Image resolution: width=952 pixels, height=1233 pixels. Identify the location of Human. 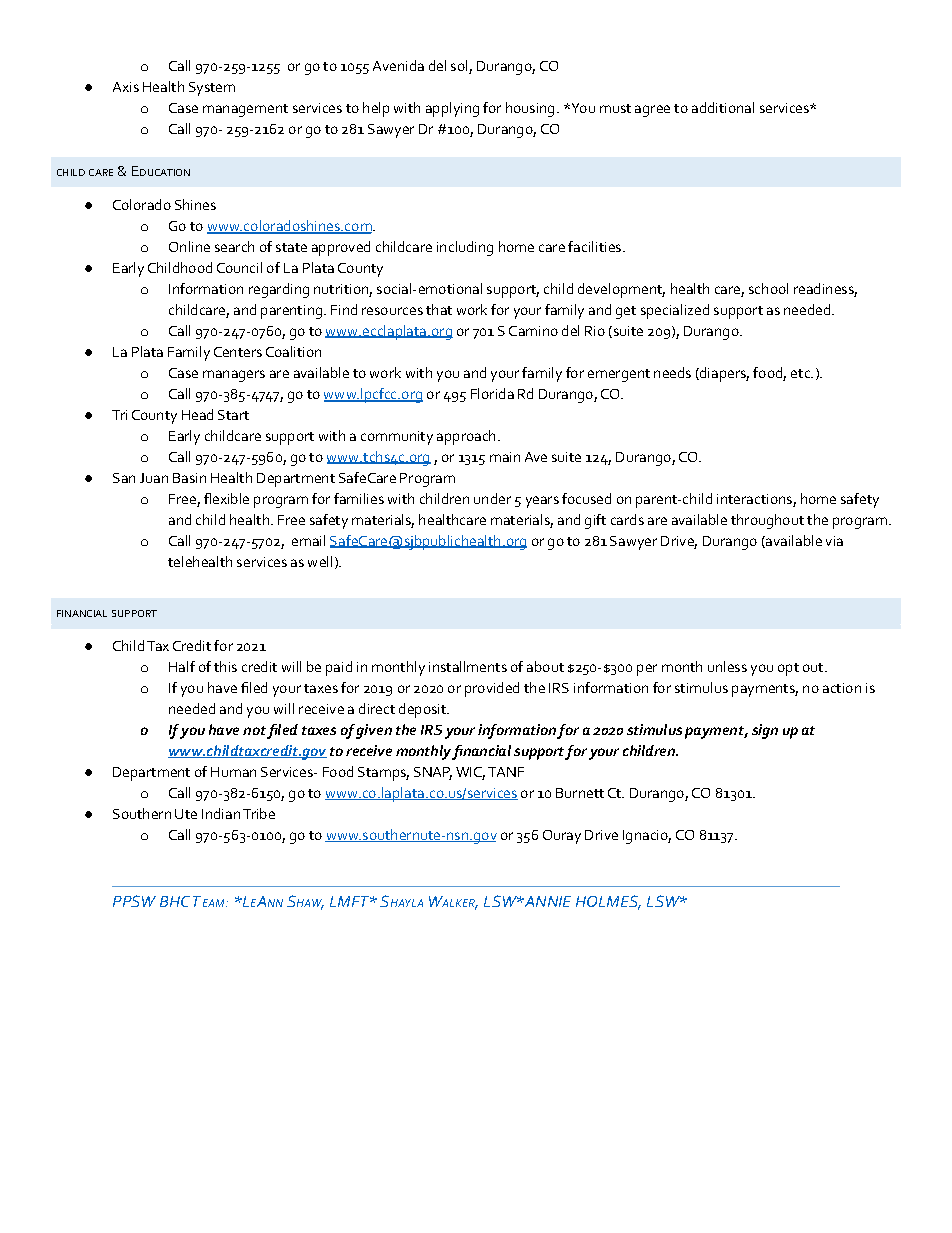
(233, 772).
